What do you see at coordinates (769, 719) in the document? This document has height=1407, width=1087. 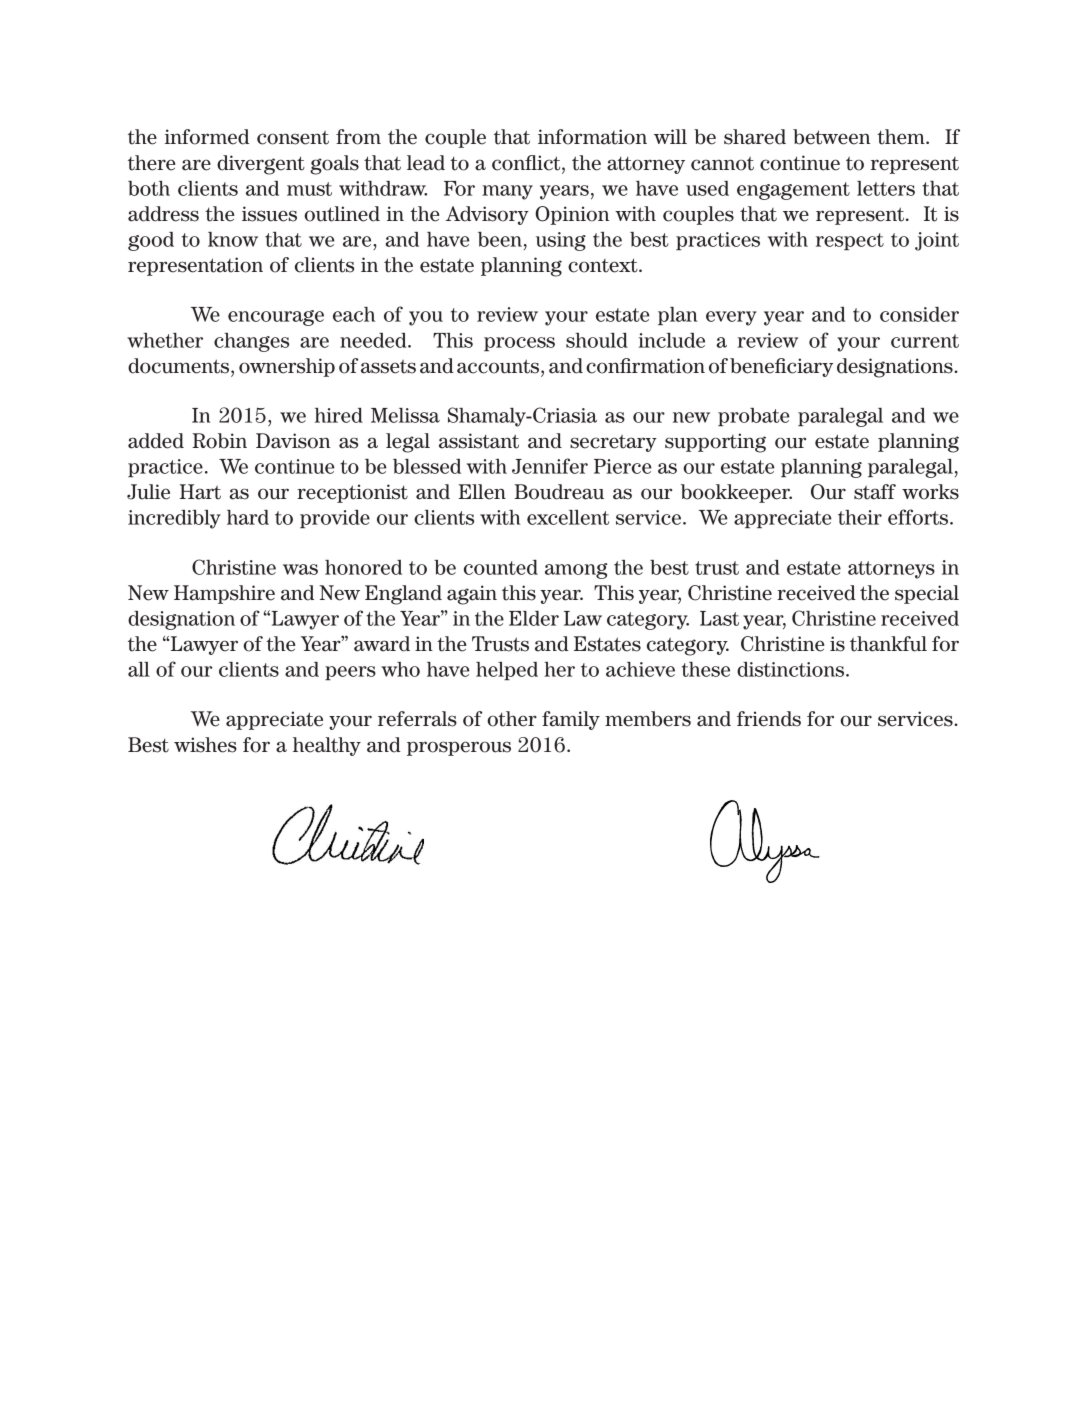 I see `friends` at bounding box center [769, 719].
